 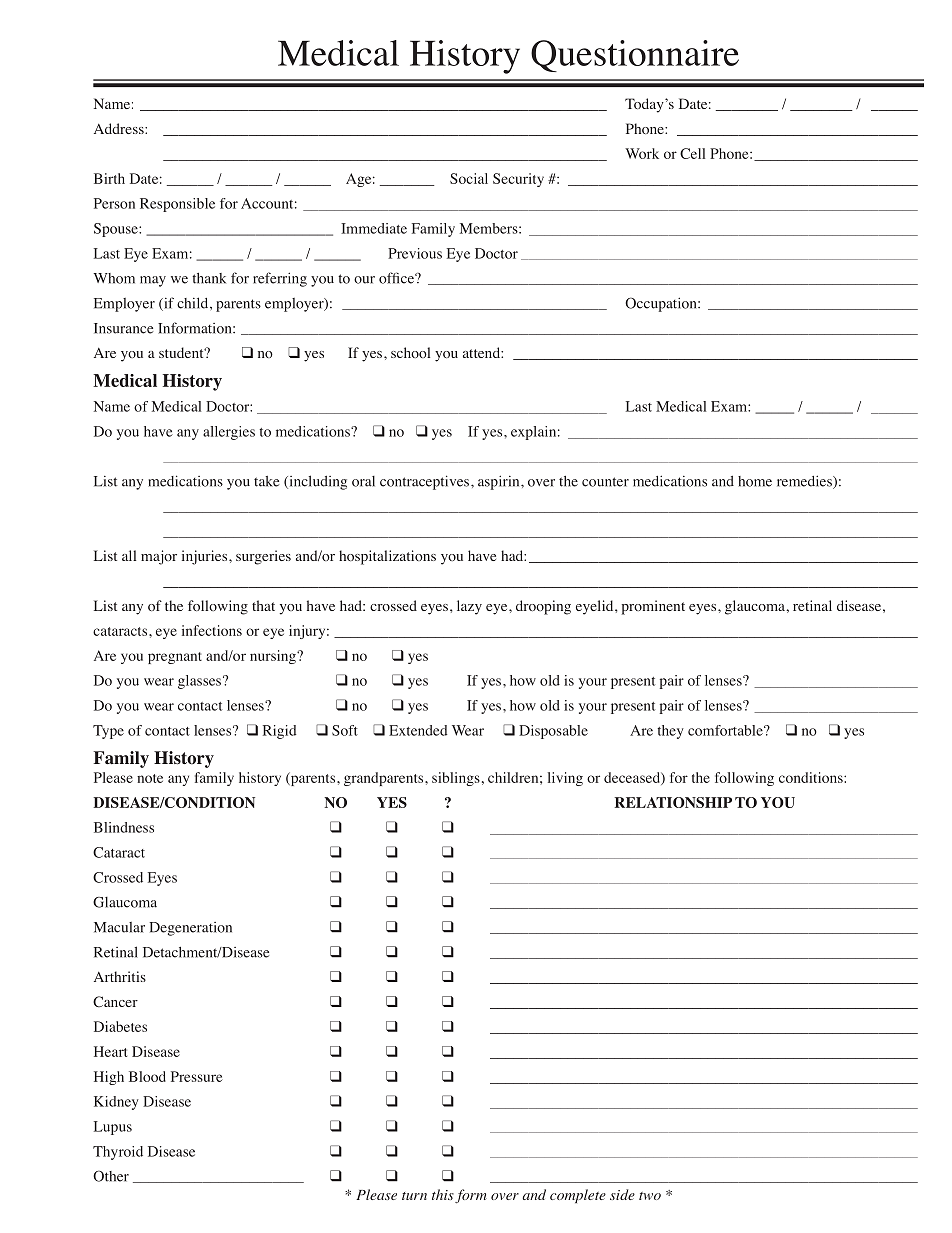 What do you see at coordinates (456, 779) in the screenshot?
I see `siblings` at bounding box center [456, 779].
